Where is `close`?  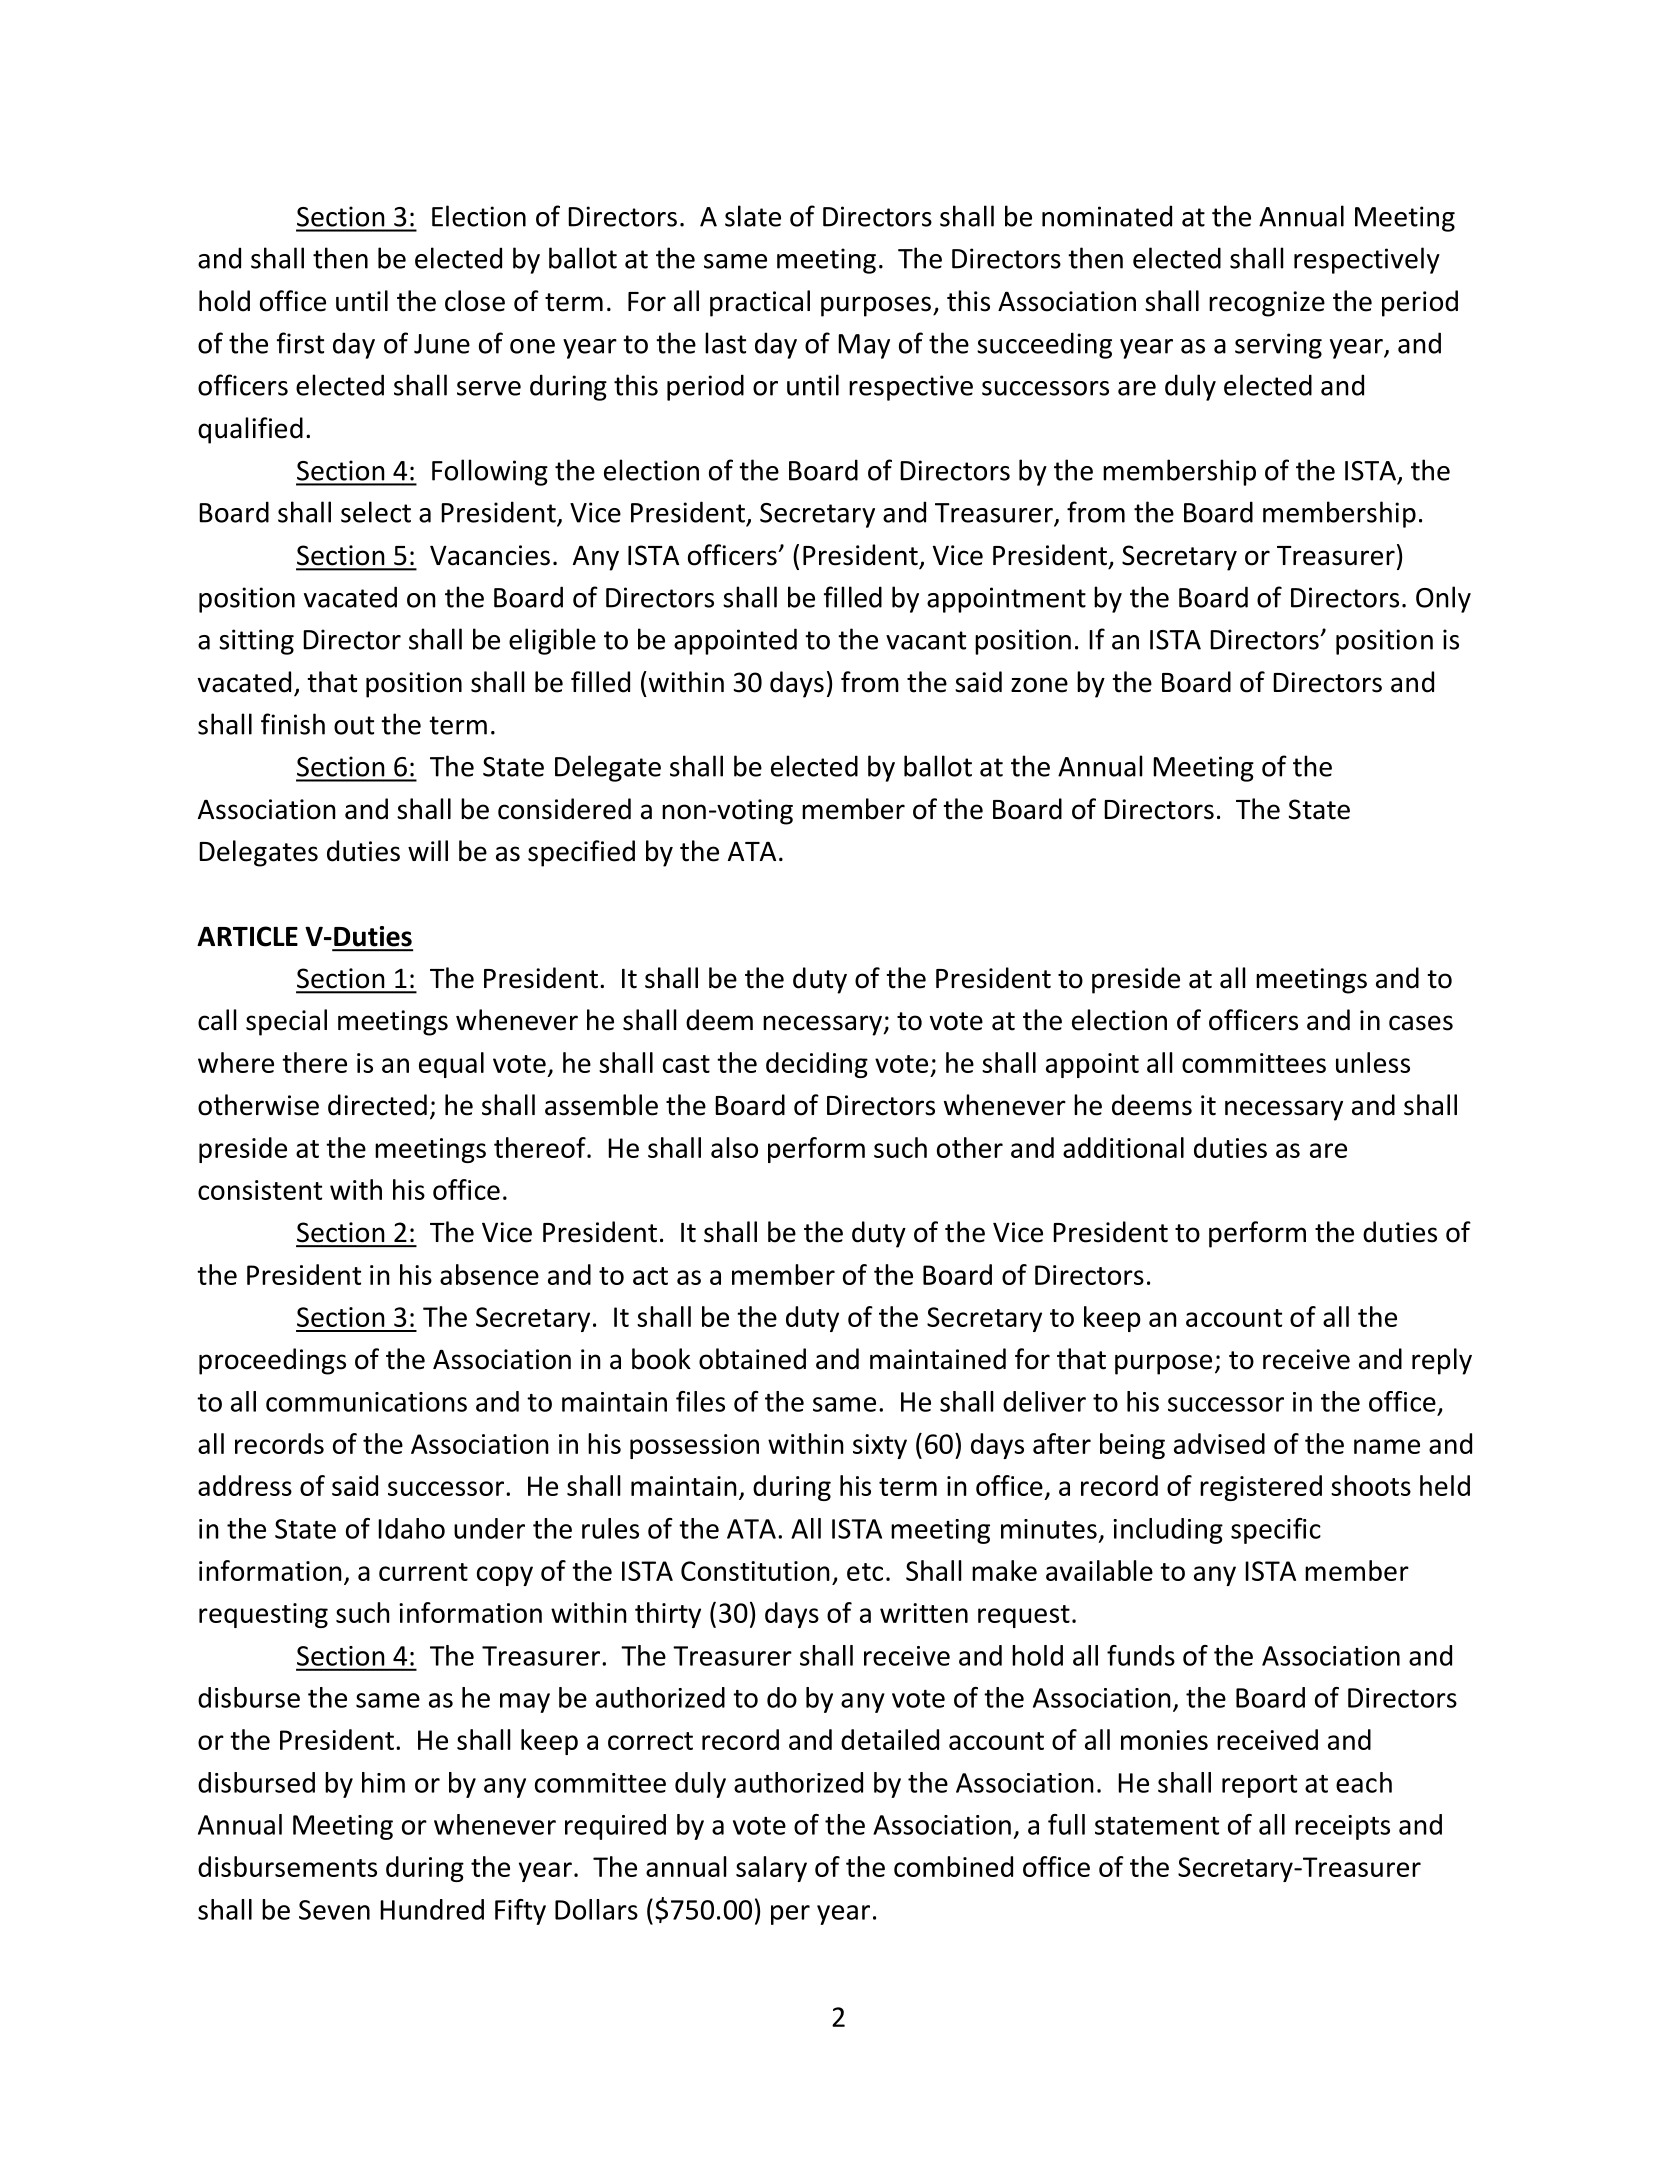
close is located at coordinates (475, 301).
